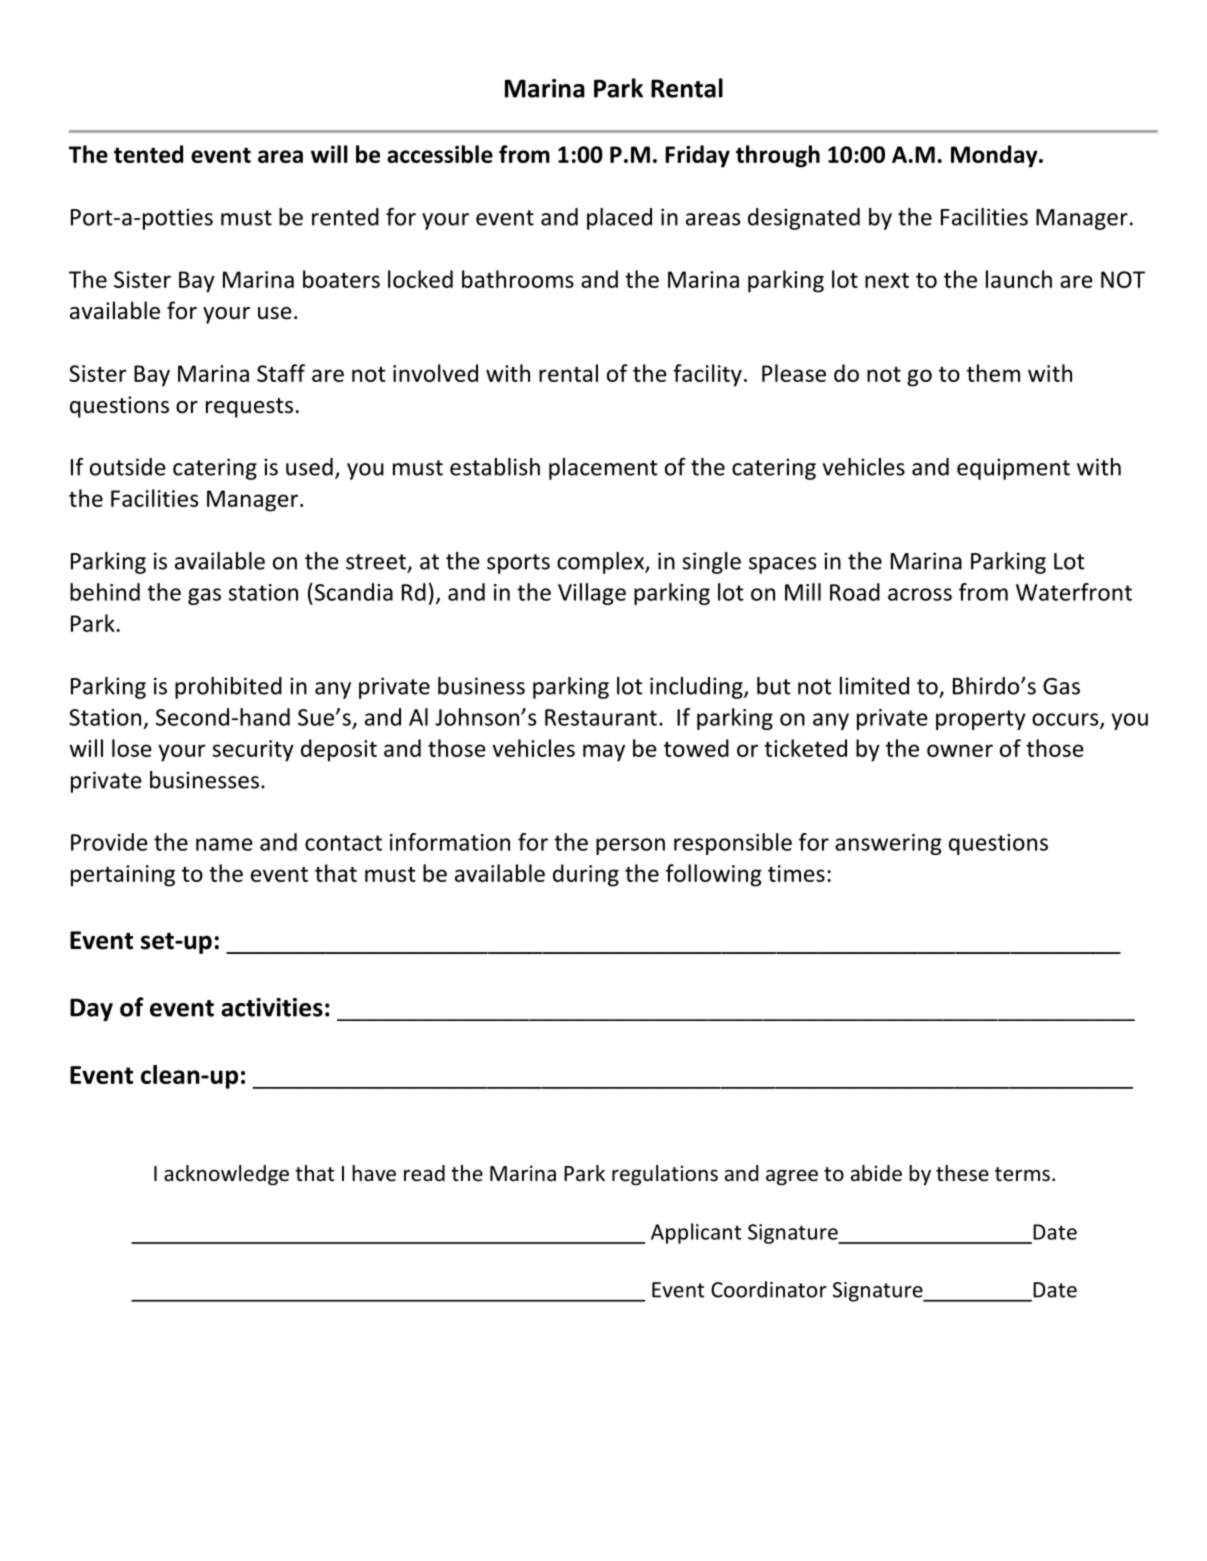  Describe the element at coordinates (619, 219) in the document. I see `placed` at that location.
